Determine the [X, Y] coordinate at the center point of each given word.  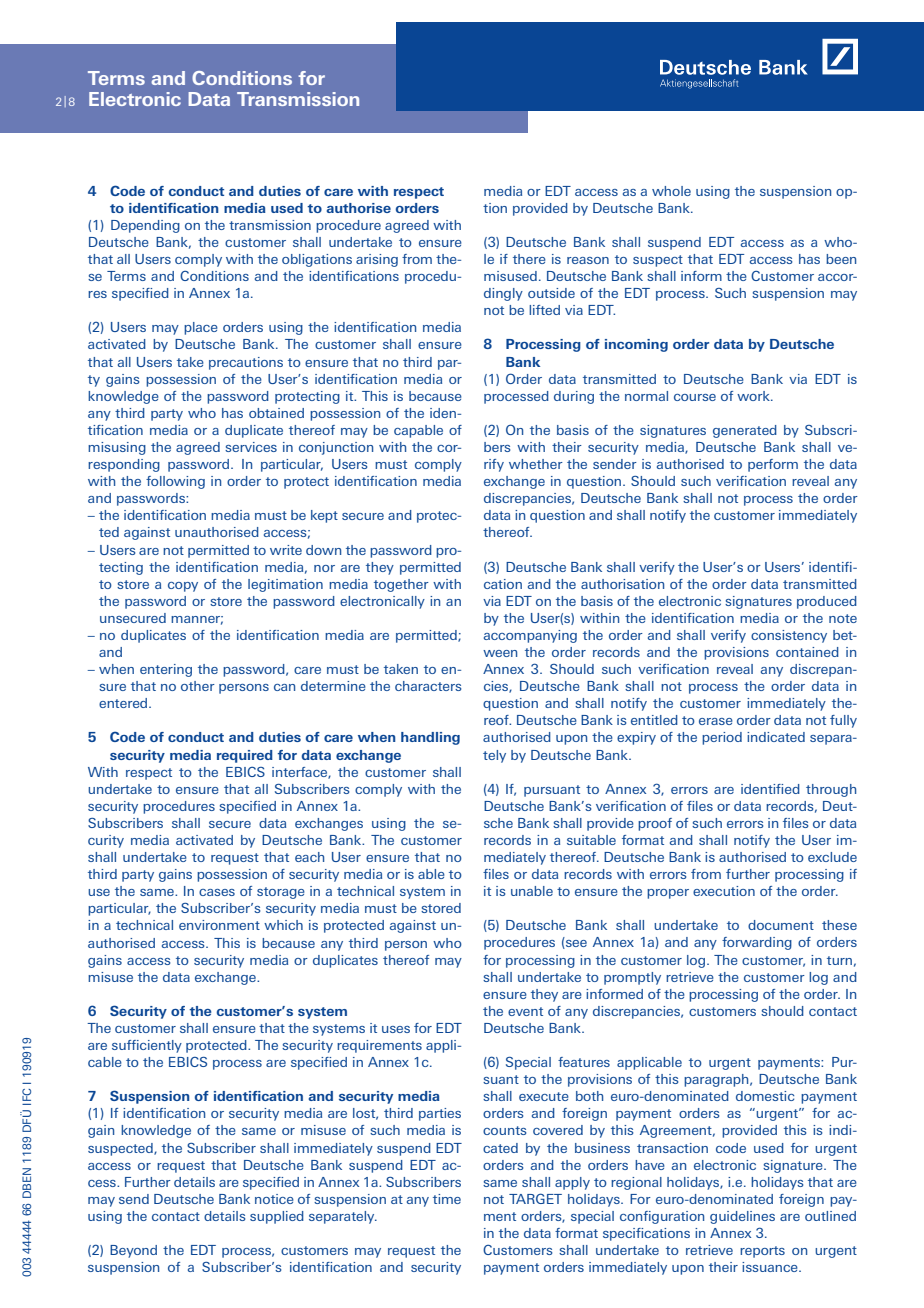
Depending [145, 226]
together [401, 585]
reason [588, 260]
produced [827, 602]
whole [671, 191]
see [575, 944]
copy [183, 587]
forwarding [757, 943]
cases [217, 892]
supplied [277, 1217]
